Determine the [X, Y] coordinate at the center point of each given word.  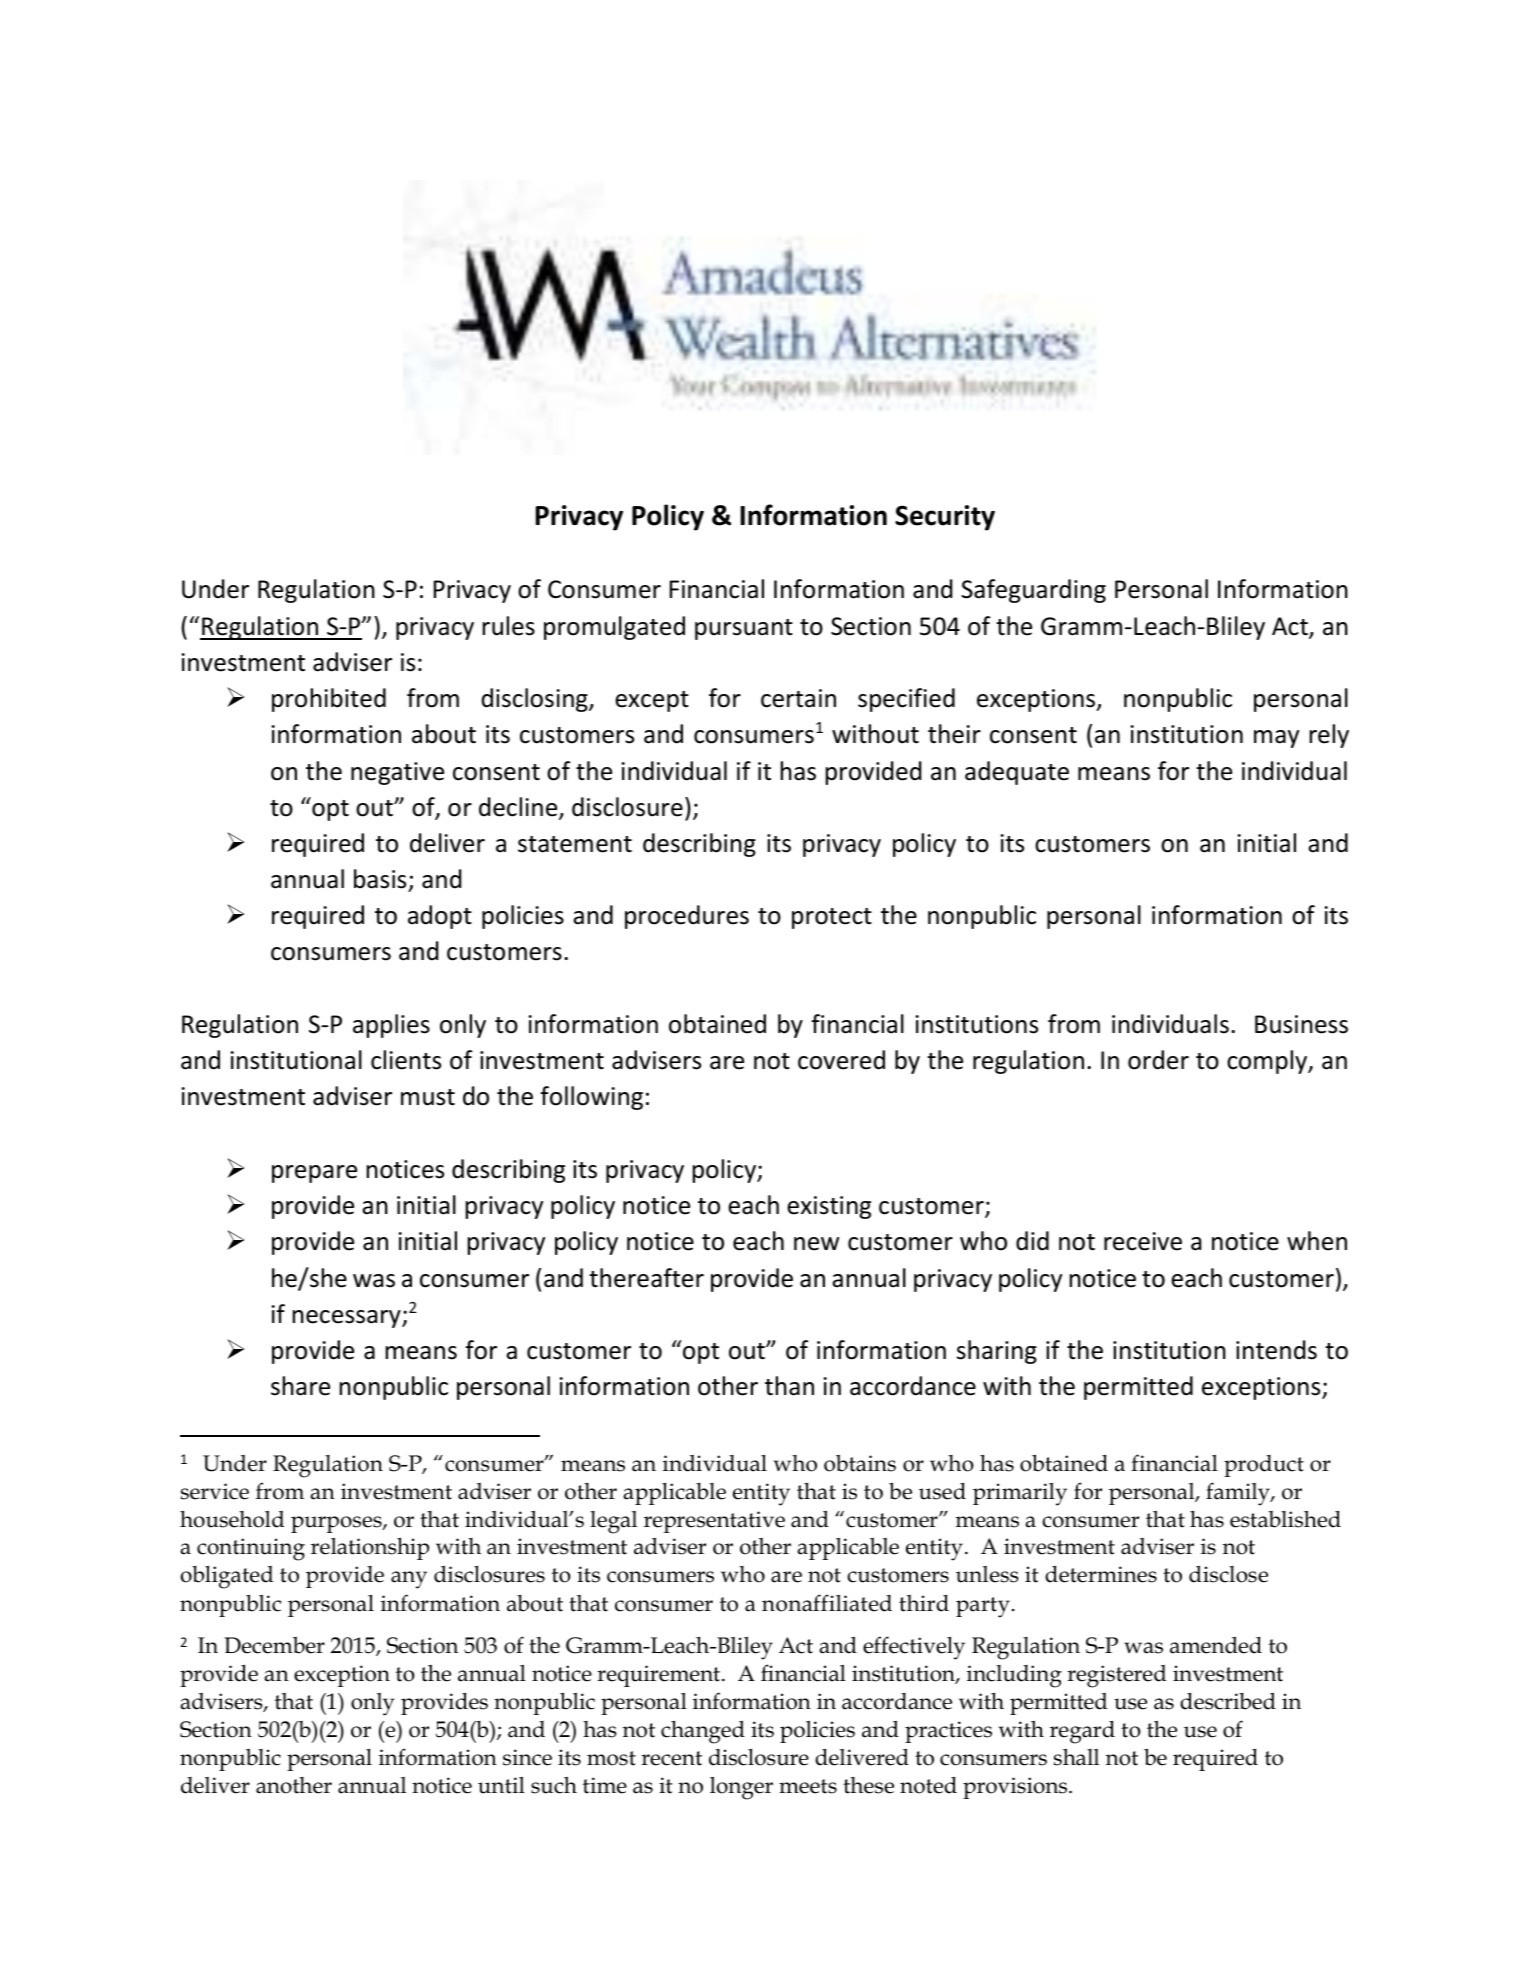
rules [509, 626]
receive [1143, 1241]
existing [829, 1207]
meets [808, 1786]
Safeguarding [1033, 591]
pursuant [744, 629]
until [501, 1785]
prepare [314, 1174]
